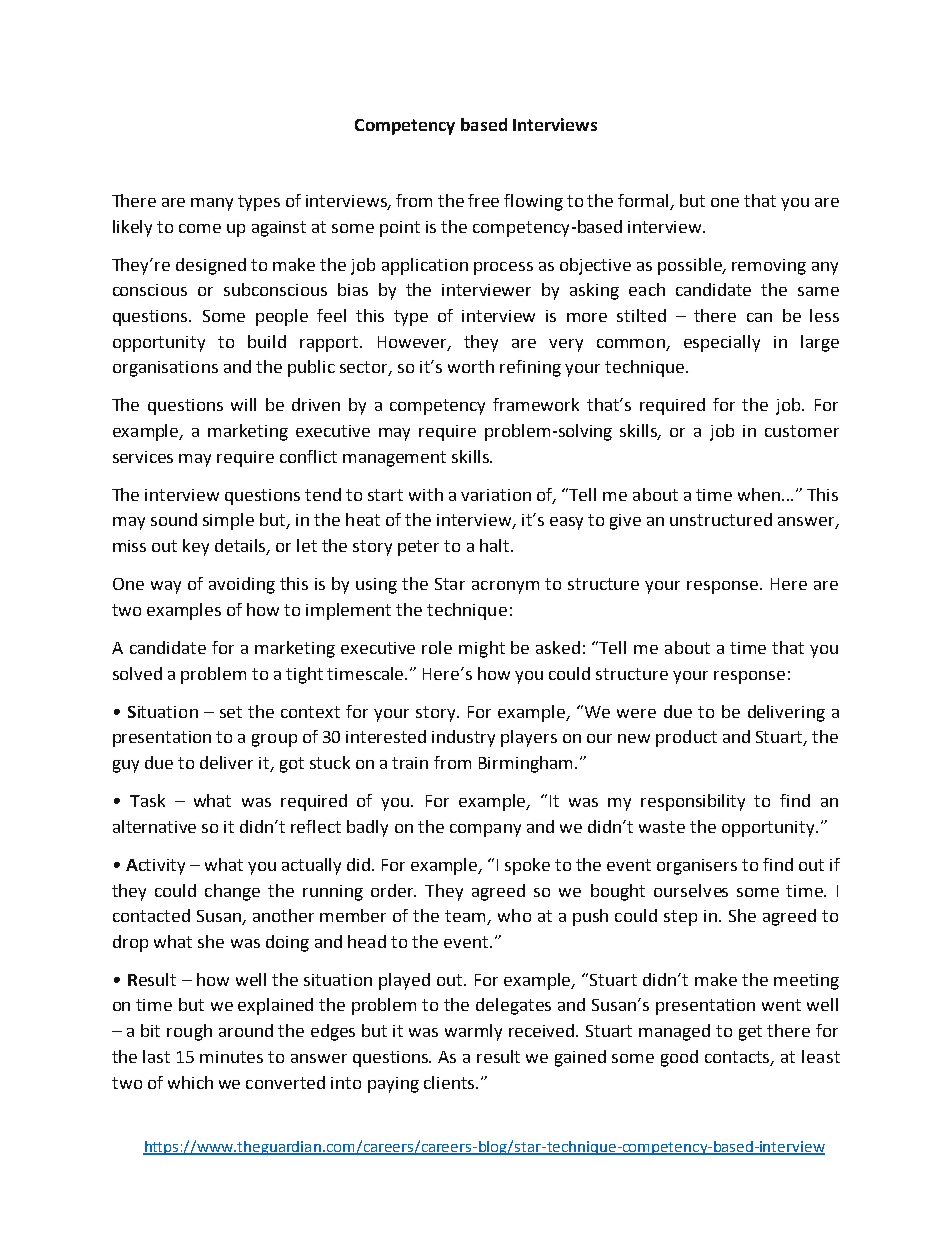 This screenshot has height=1233, width=952. What do you see at coordinates (231, 1057) in the screenshot?
I see `minutes` at bounding box center [231, 1057].
